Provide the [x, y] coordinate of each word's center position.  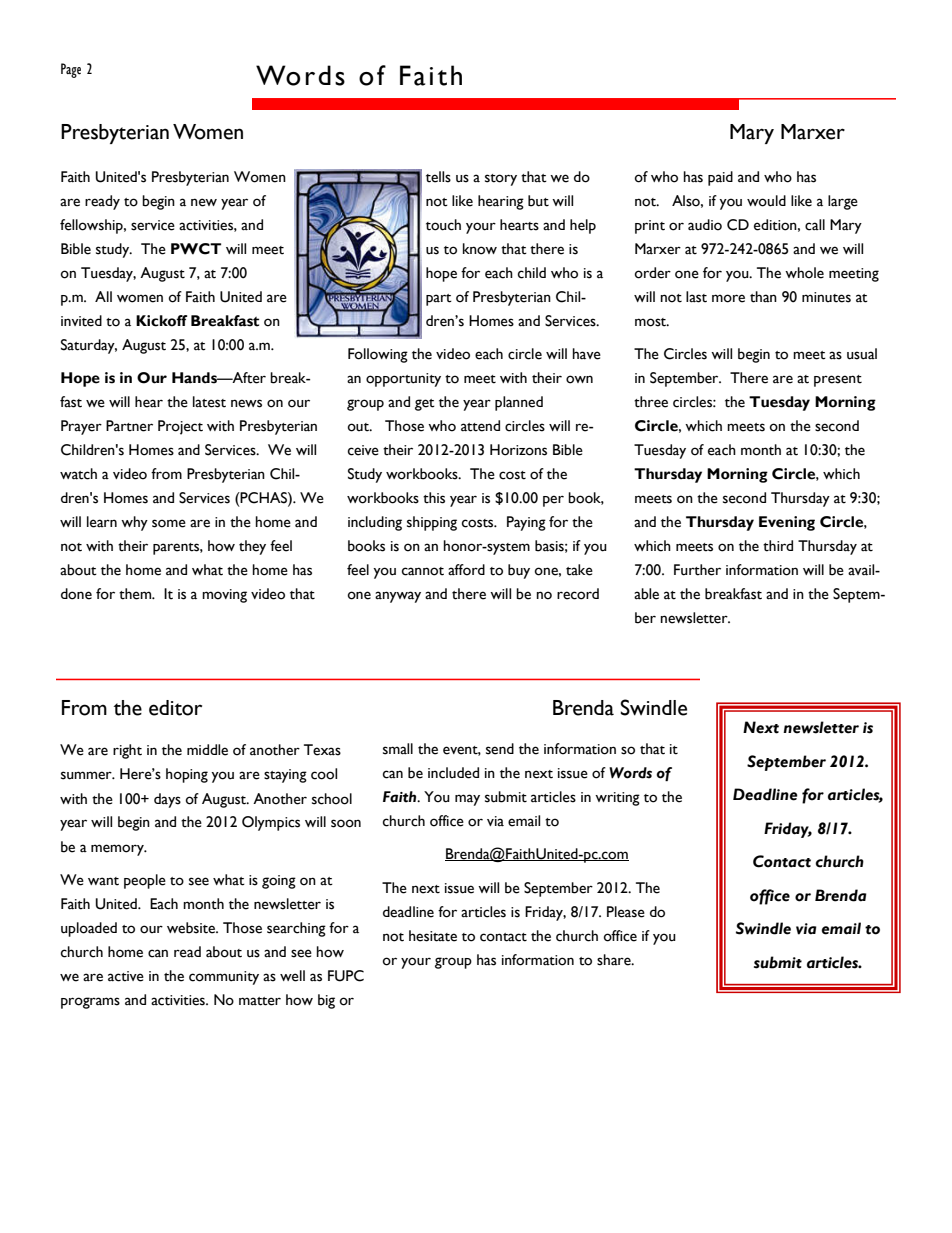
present [838, 381]
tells [438, 177]
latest [209, 402]
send [500, 749]
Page [71, 70]
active [126, 976]
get [425, 405]
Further [697, 570]
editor [175, 708]
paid [720, 178]
